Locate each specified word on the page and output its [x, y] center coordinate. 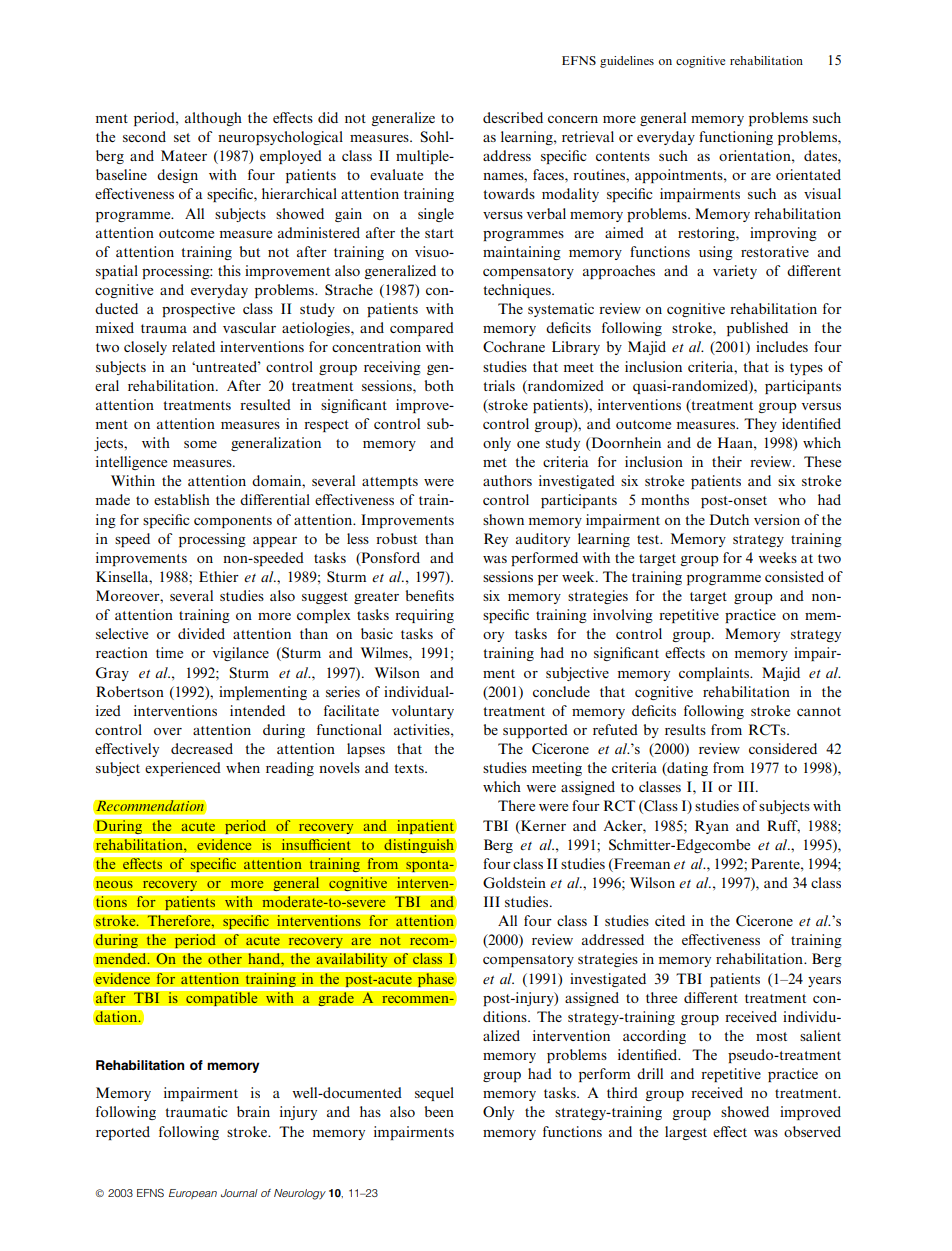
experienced [183, 769]
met [495, 462]
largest [686, 1133]
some [200, 444]
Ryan [712, 827]
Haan [736, 442]
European [193, 1194]
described [513, 117]
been [439, 1111]
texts [410, 768]
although [213, 119]
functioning [736, 138]
